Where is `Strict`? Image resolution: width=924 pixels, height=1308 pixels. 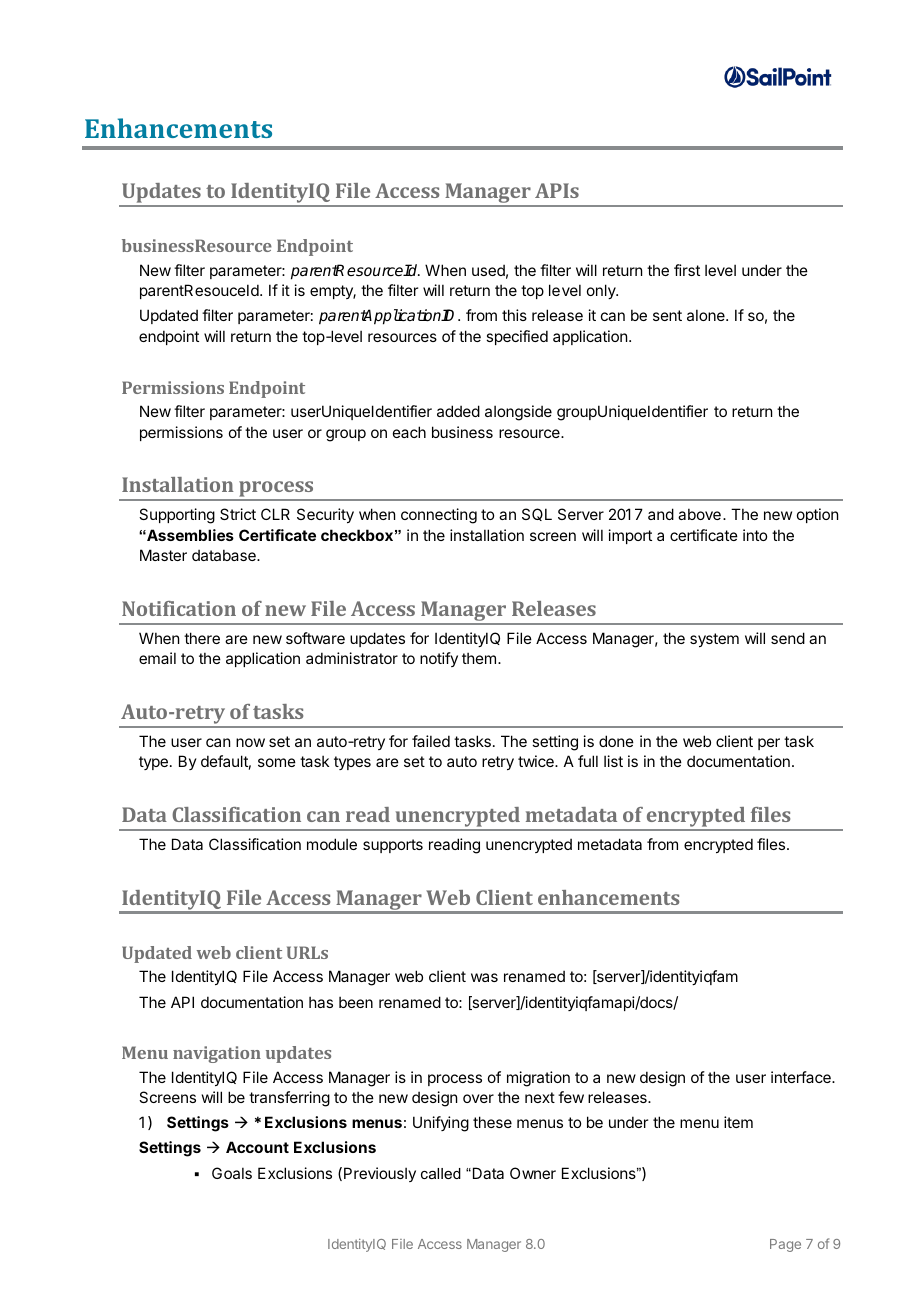
Strict is located at coordinates (238, 514).
